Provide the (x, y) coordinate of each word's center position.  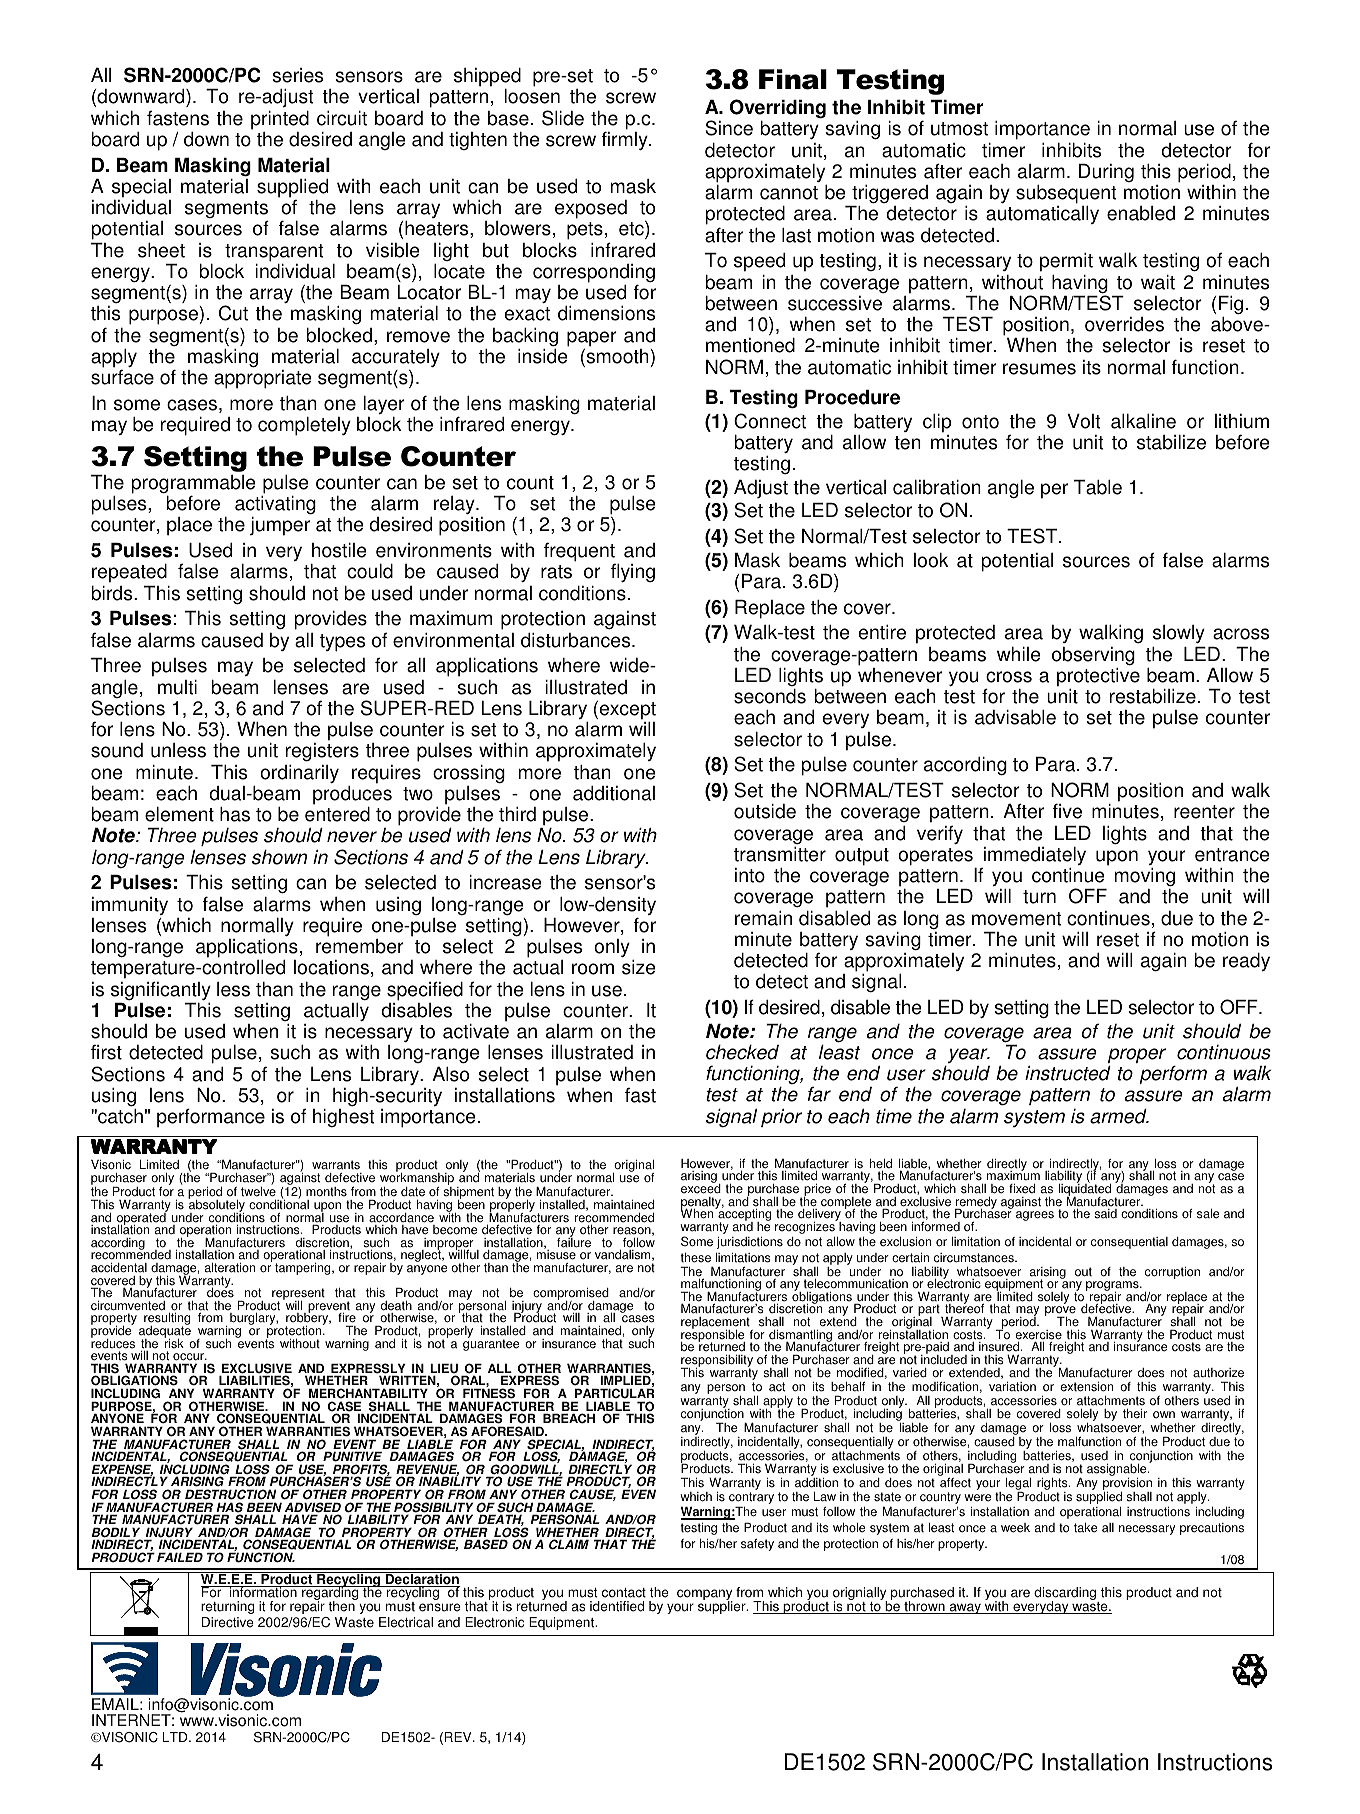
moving (1145, 877)
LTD (176, 1737)
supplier (723, 1606)
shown (279, 857)
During (1106, 173)
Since (729, 128)
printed (280, 120)
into (750, 875)
